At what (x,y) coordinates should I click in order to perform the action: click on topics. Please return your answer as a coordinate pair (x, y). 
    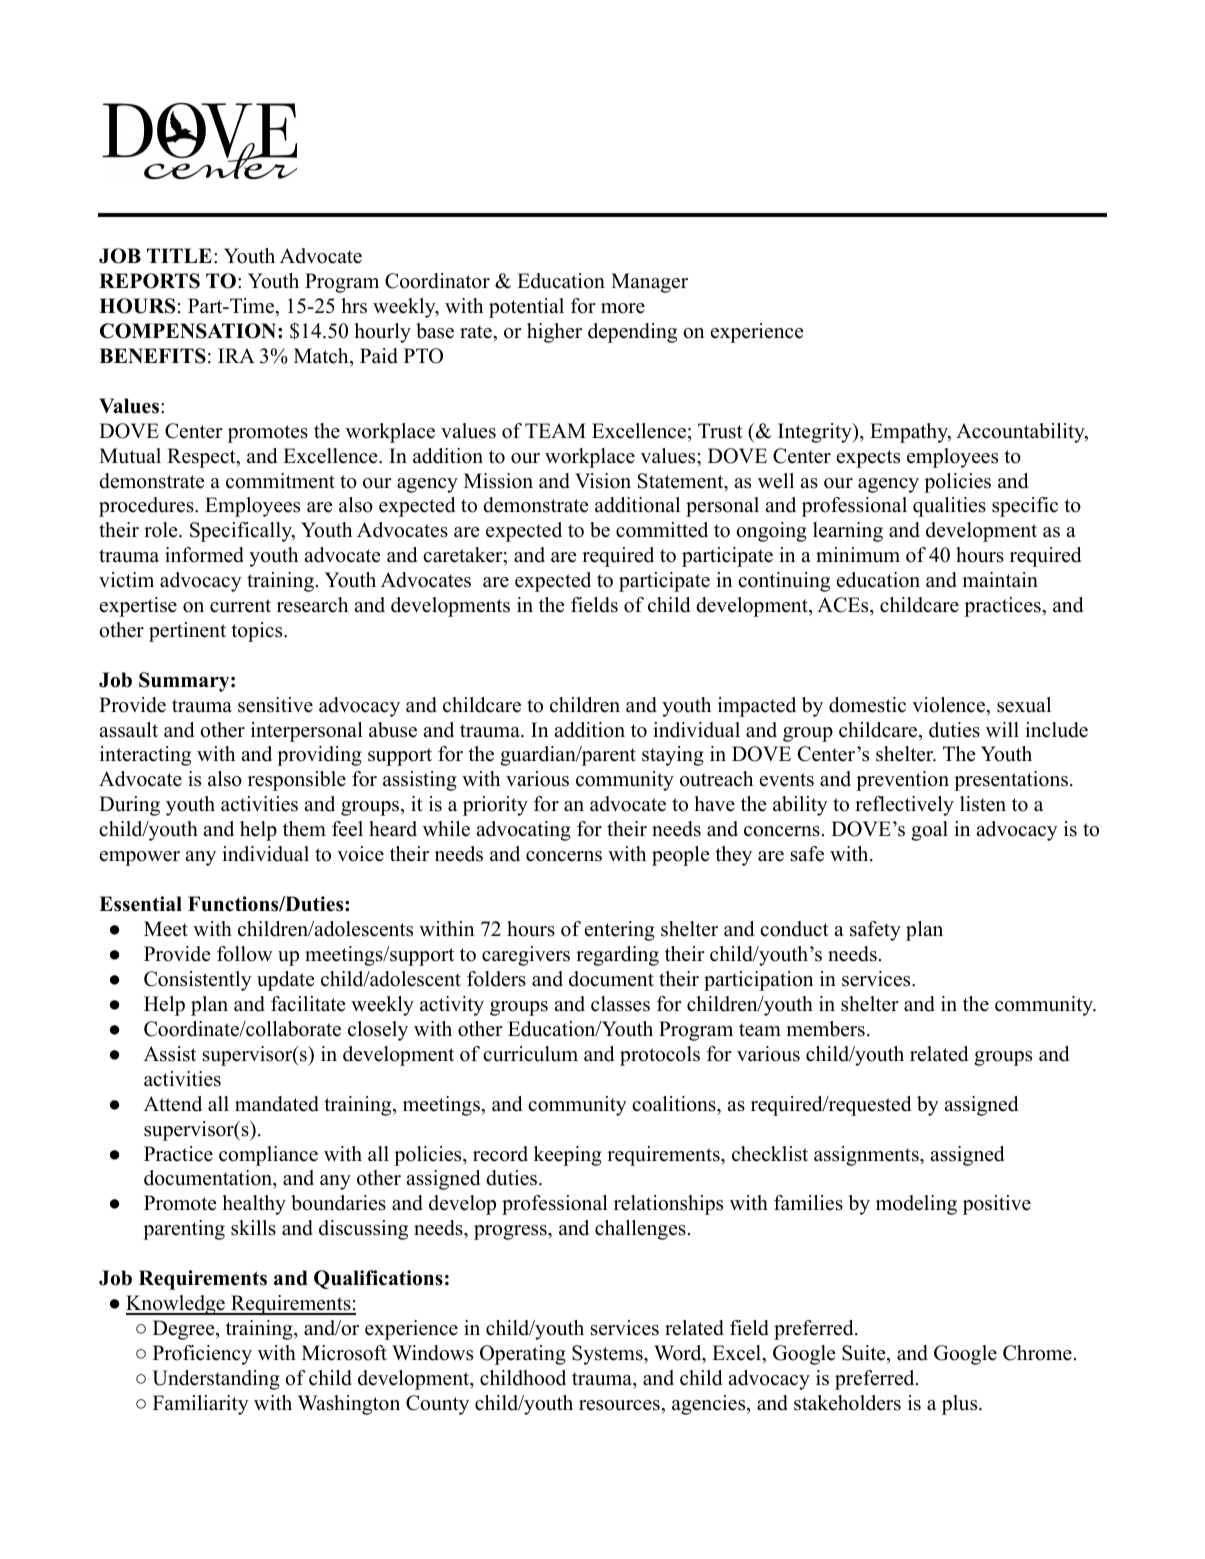
    Looking at the image, I should click on (258, 632).
